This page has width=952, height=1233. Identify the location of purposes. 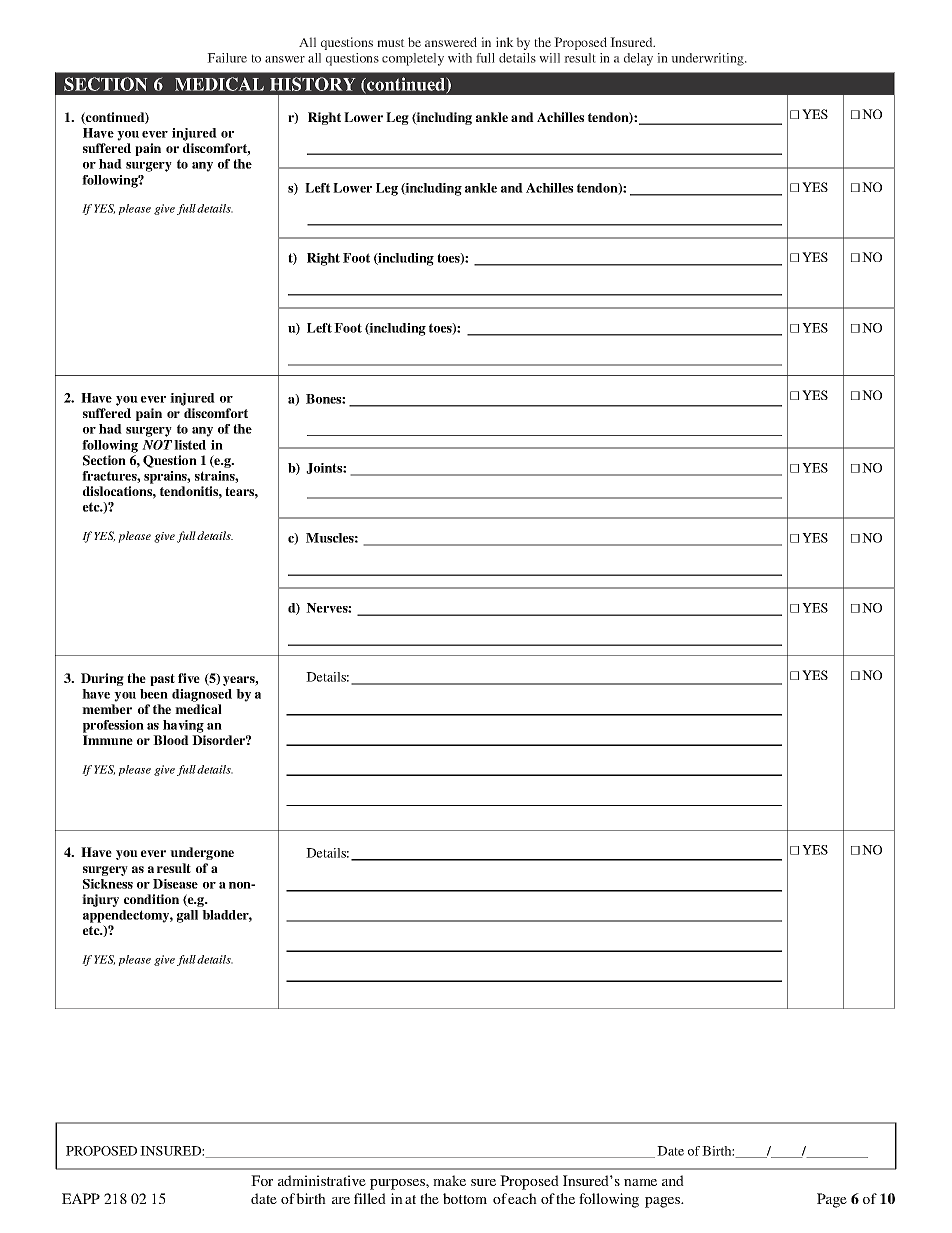
(398, 1184).
